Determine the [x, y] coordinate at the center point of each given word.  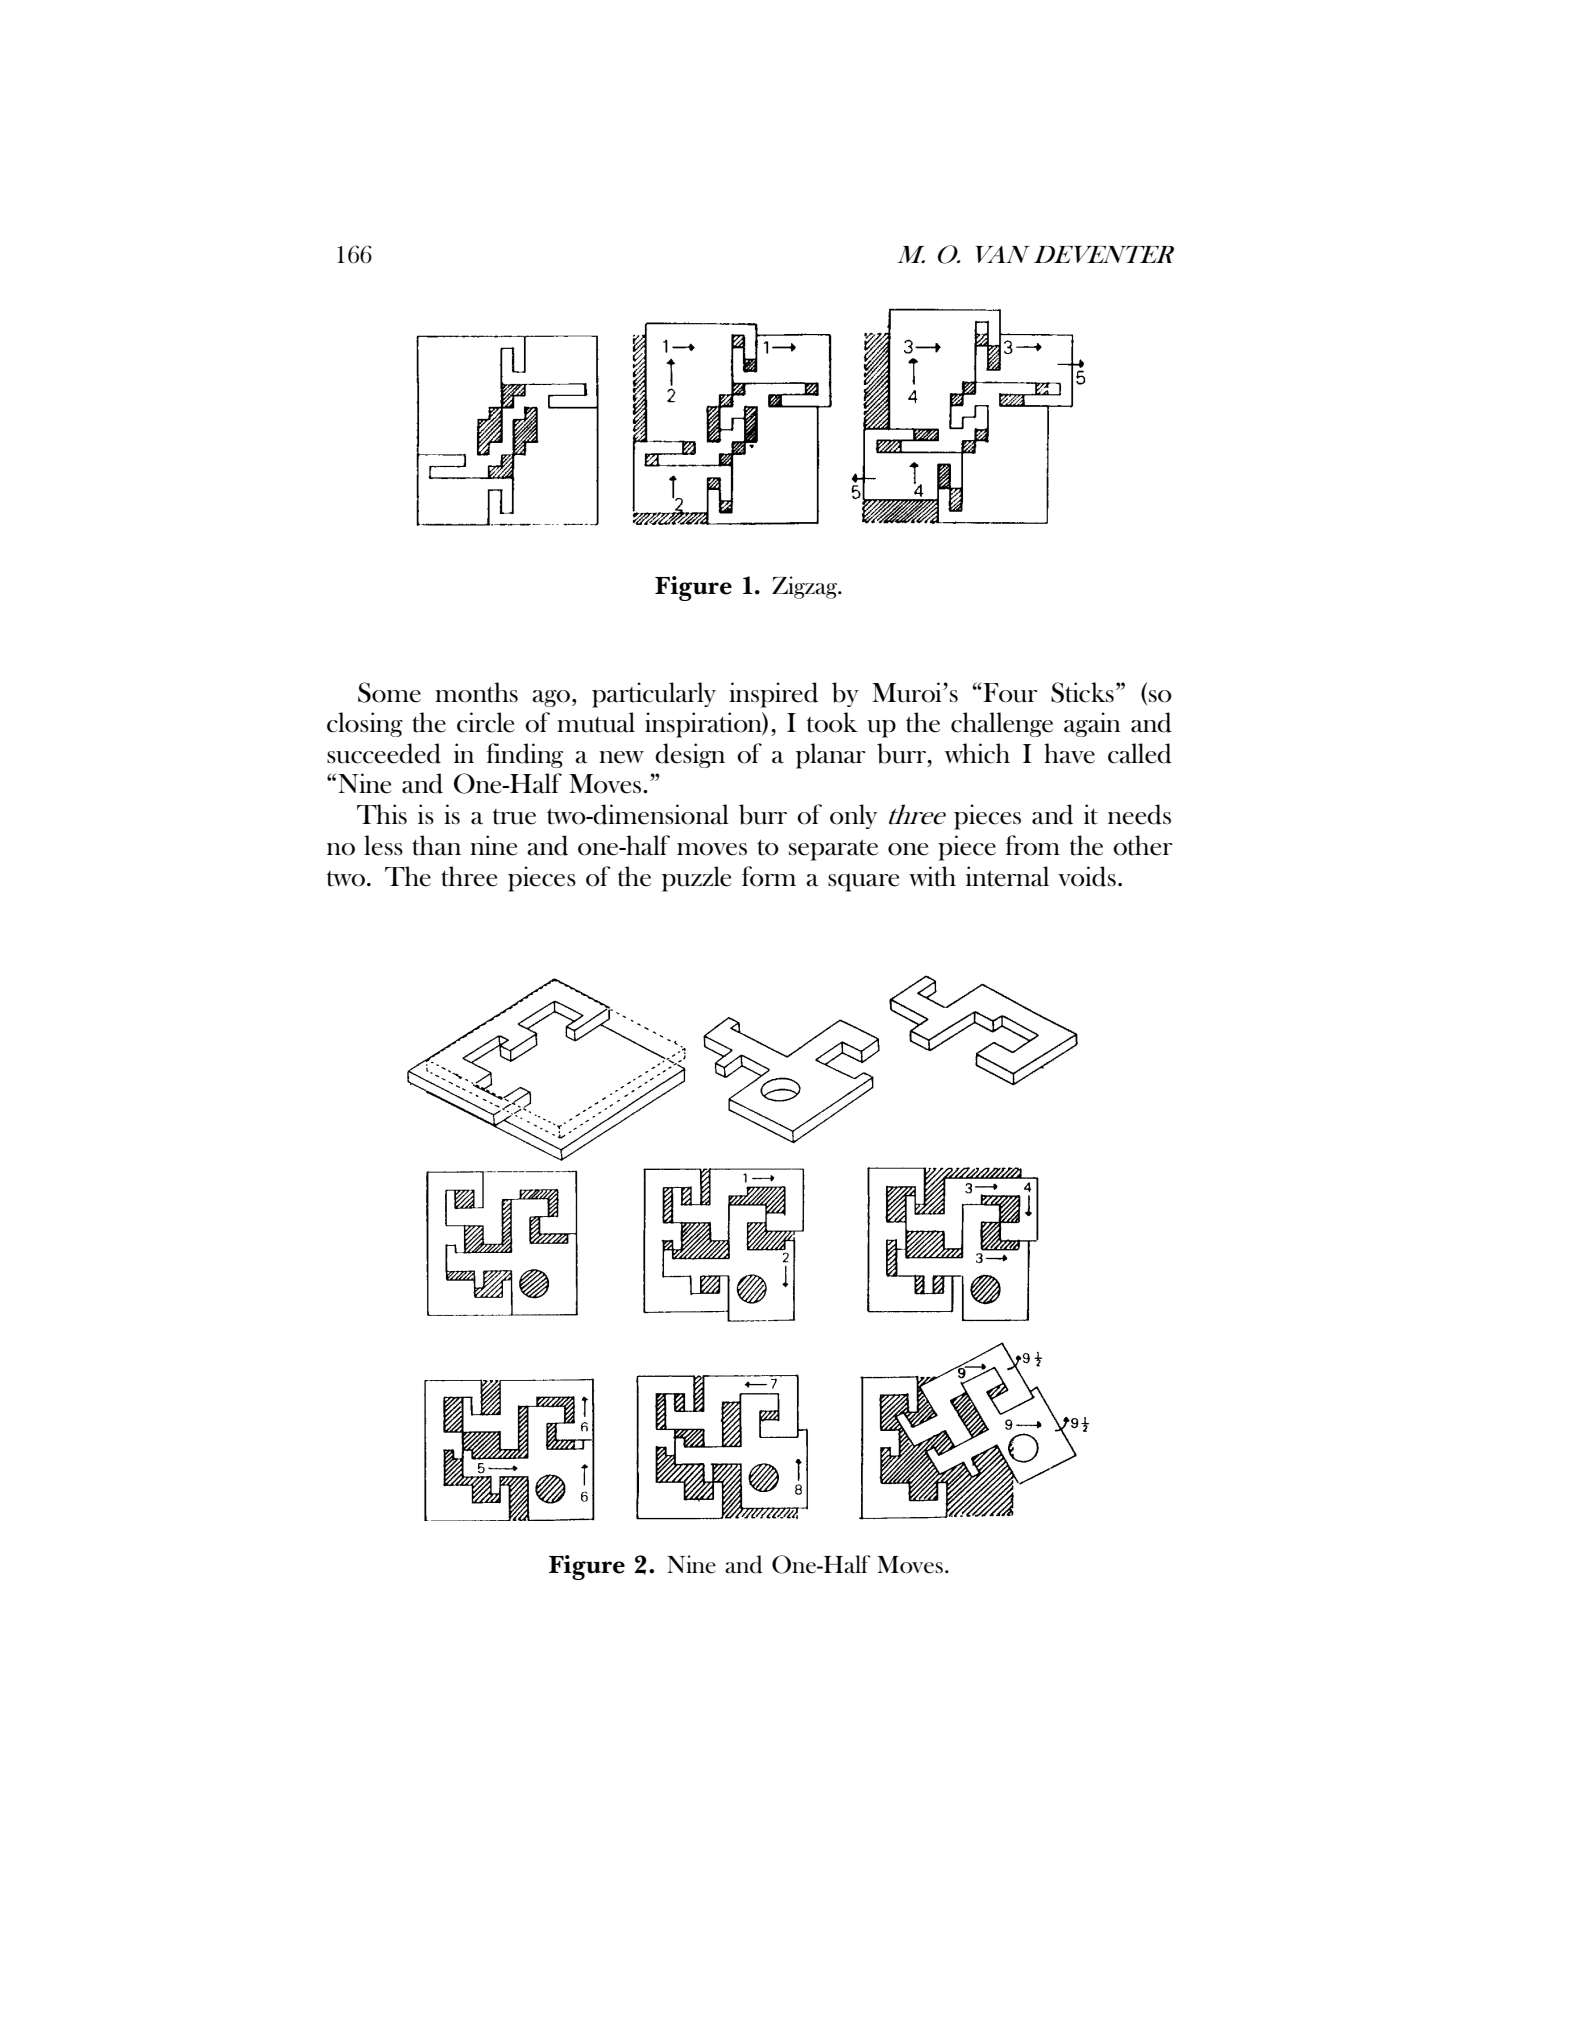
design [690, 755]
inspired [773, 695]
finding [525, 755]
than [436, 845]
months [476, 692]
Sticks [1082, 692]
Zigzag [806, 587]
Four [1009, 692]
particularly [654, 695]
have [1069, 753]
